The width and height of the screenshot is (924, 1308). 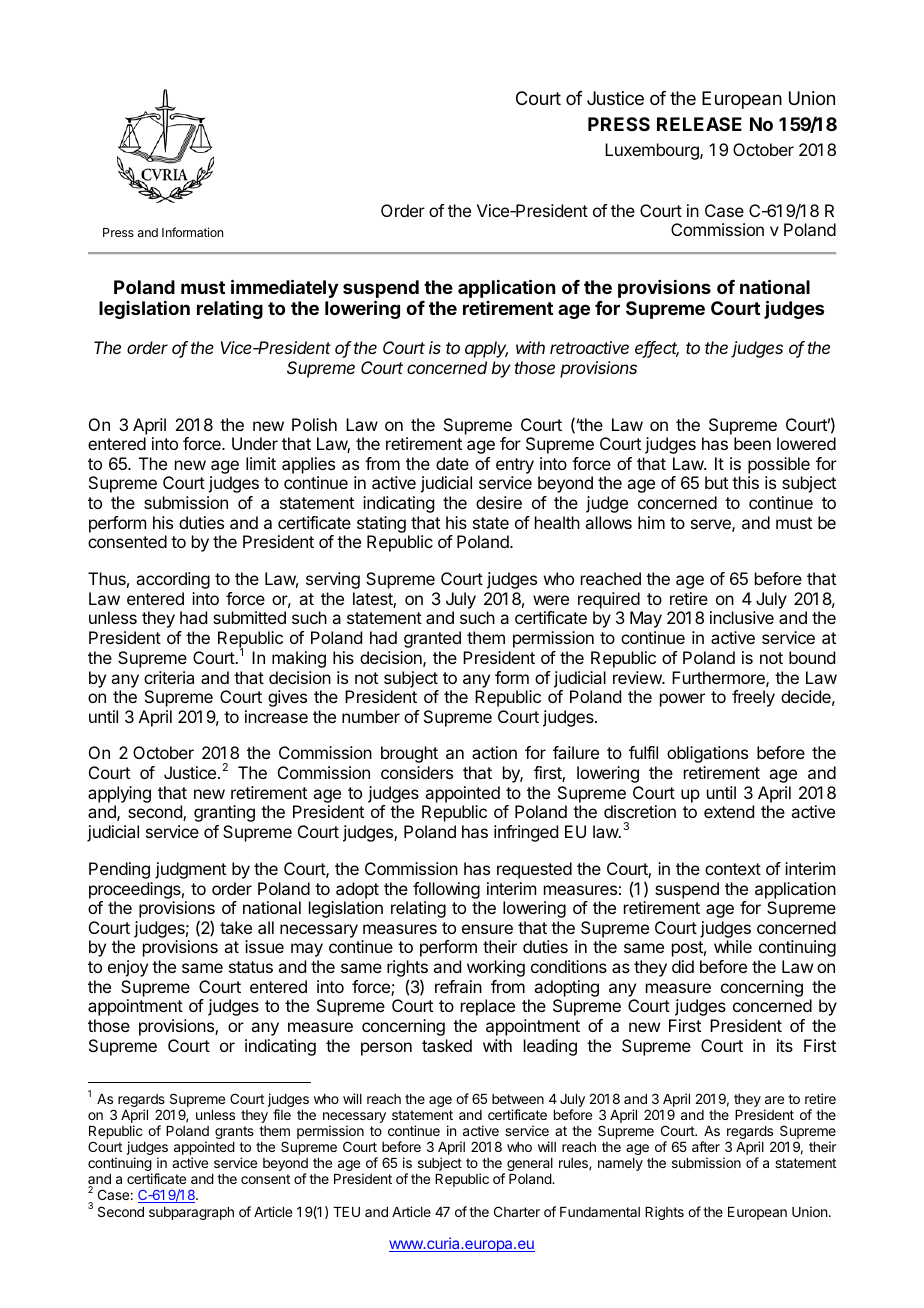 What do you see at coordinates (452, 463) in the screenshot?
I see `date` at bounding box center [452, 463].
